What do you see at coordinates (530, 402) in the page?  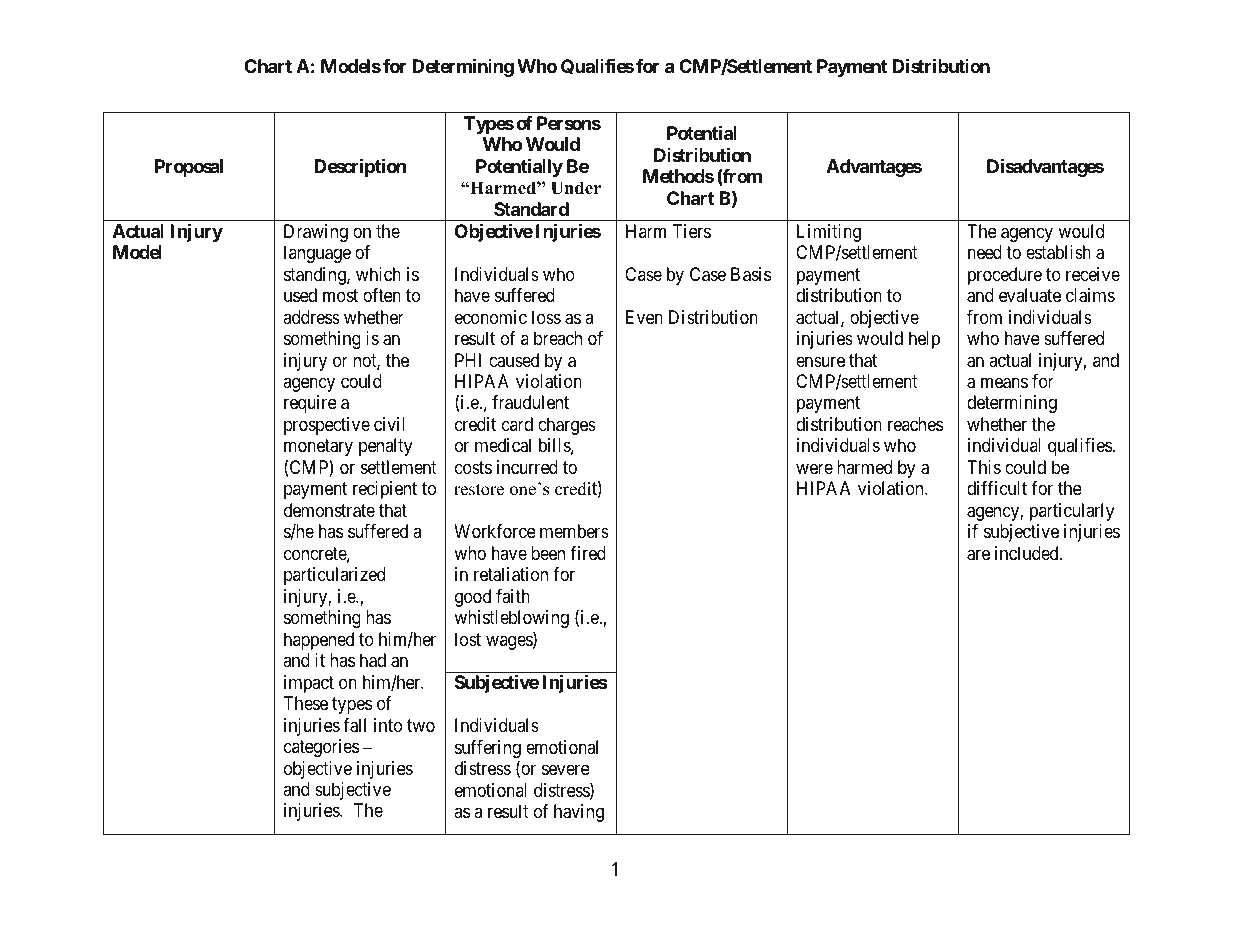 I see `fraudulent` at bounding box center [530, 402].
